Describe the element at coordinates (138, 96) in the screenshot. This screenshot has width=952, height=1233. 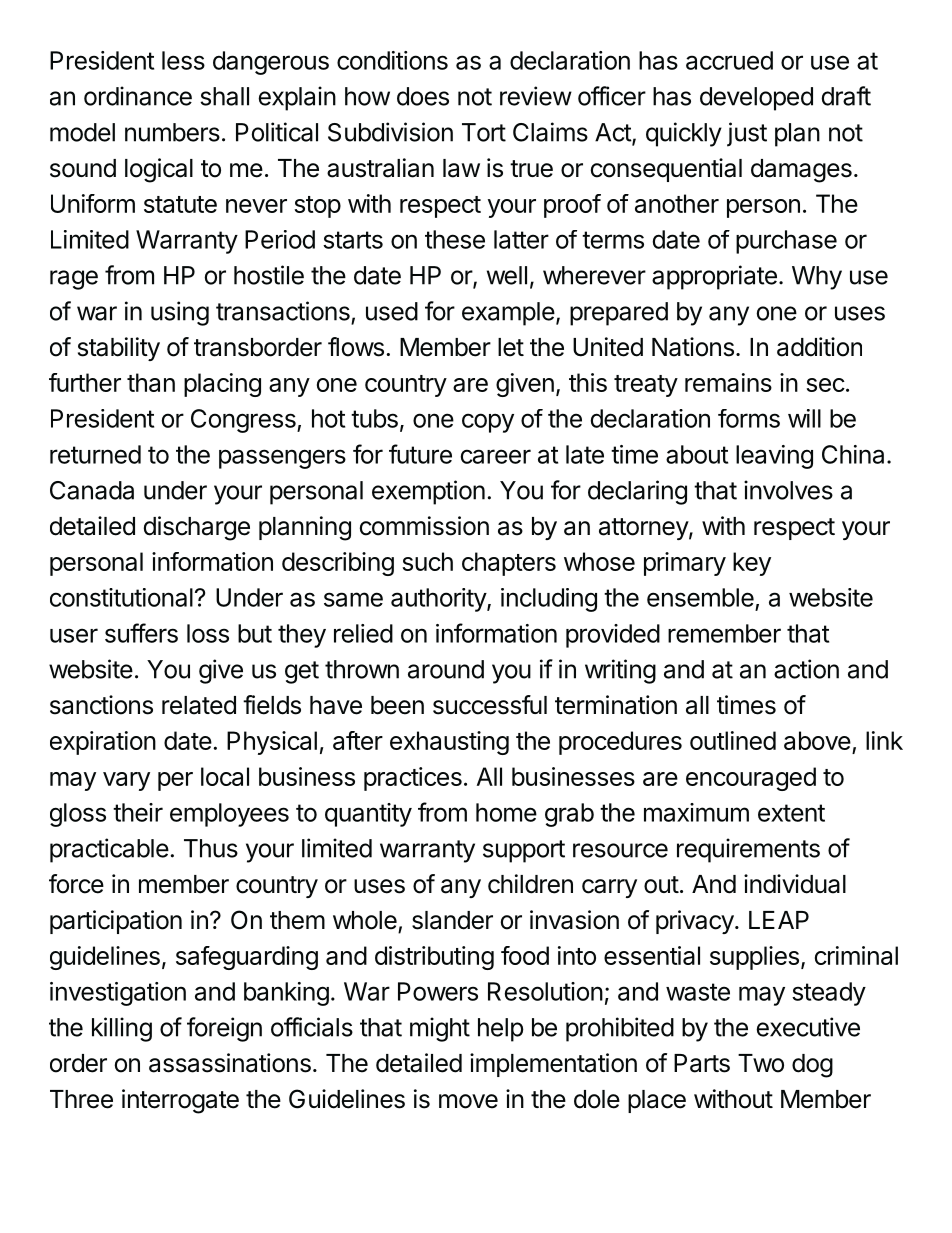
I see `ordinance` at that location.
